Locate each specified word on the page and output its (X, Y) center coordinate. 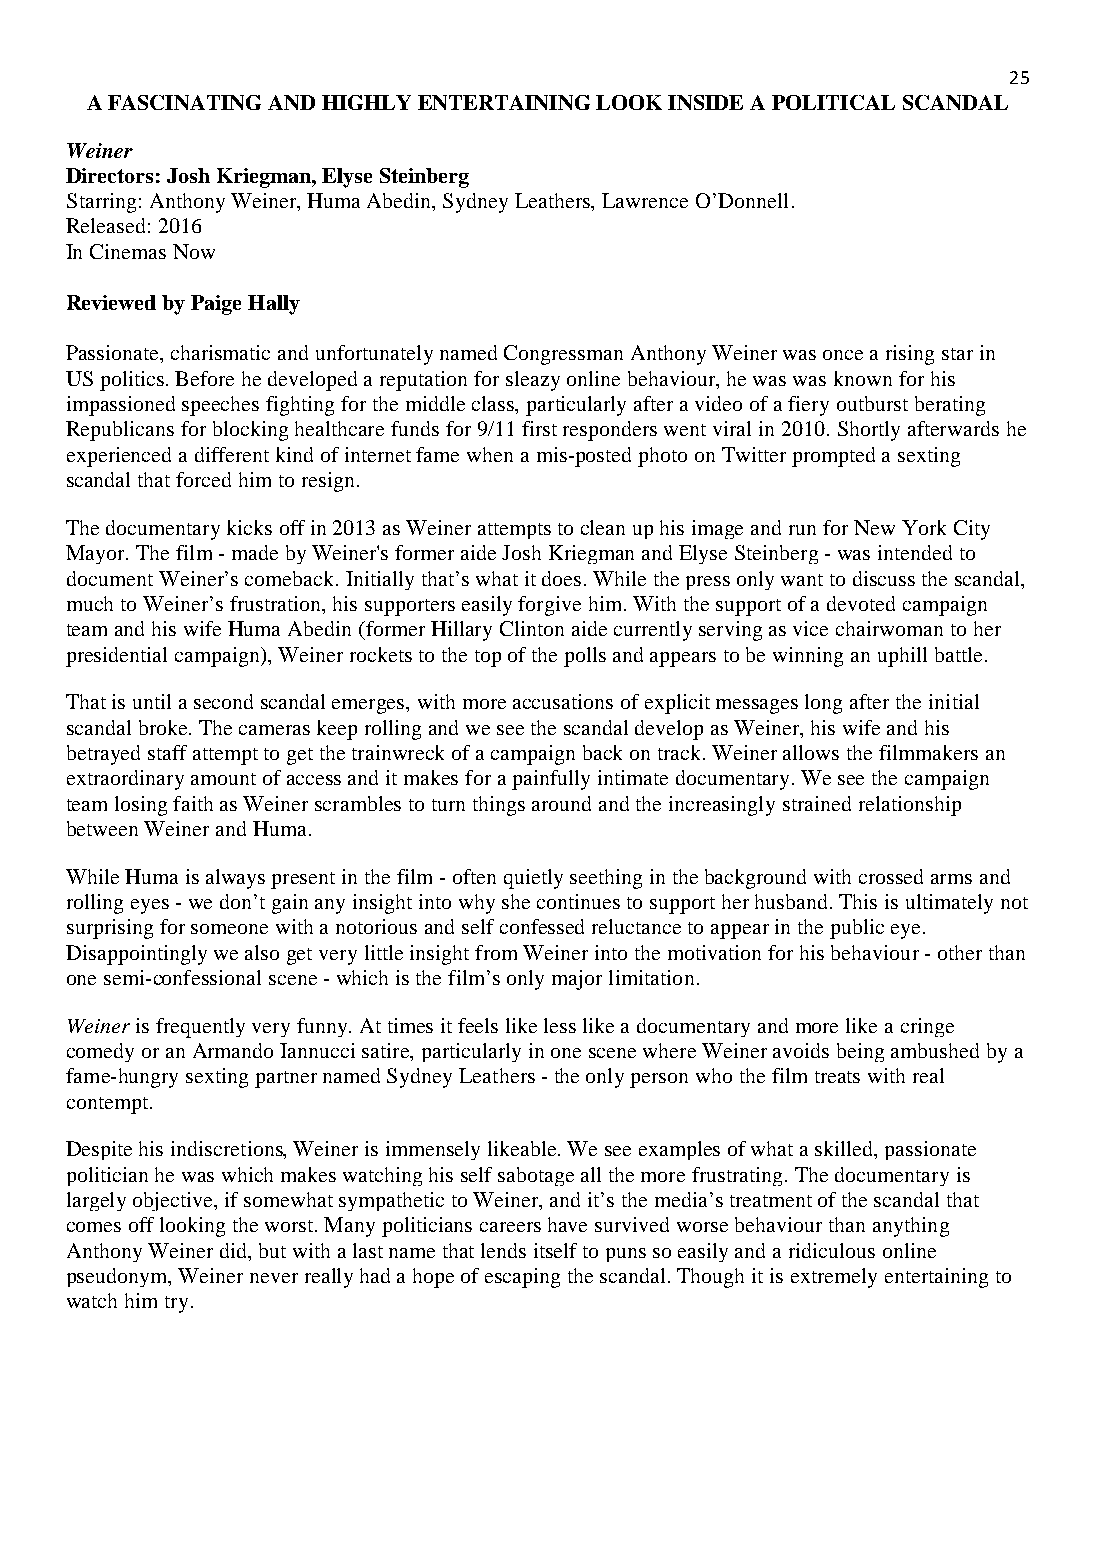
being (860, 1052)
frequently (200, 1028)
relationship (910, 806)
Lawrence (645, 200)
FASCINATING (184, 102)
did (235, 1250)
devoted (861, 603)
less (560, 1025)
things (499, 806)
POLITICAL (833, 102)
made (255, 552)
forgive (549, 606)
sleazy (533, 381)
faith (193, 803)
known (863, 378)
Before (204, 378)
